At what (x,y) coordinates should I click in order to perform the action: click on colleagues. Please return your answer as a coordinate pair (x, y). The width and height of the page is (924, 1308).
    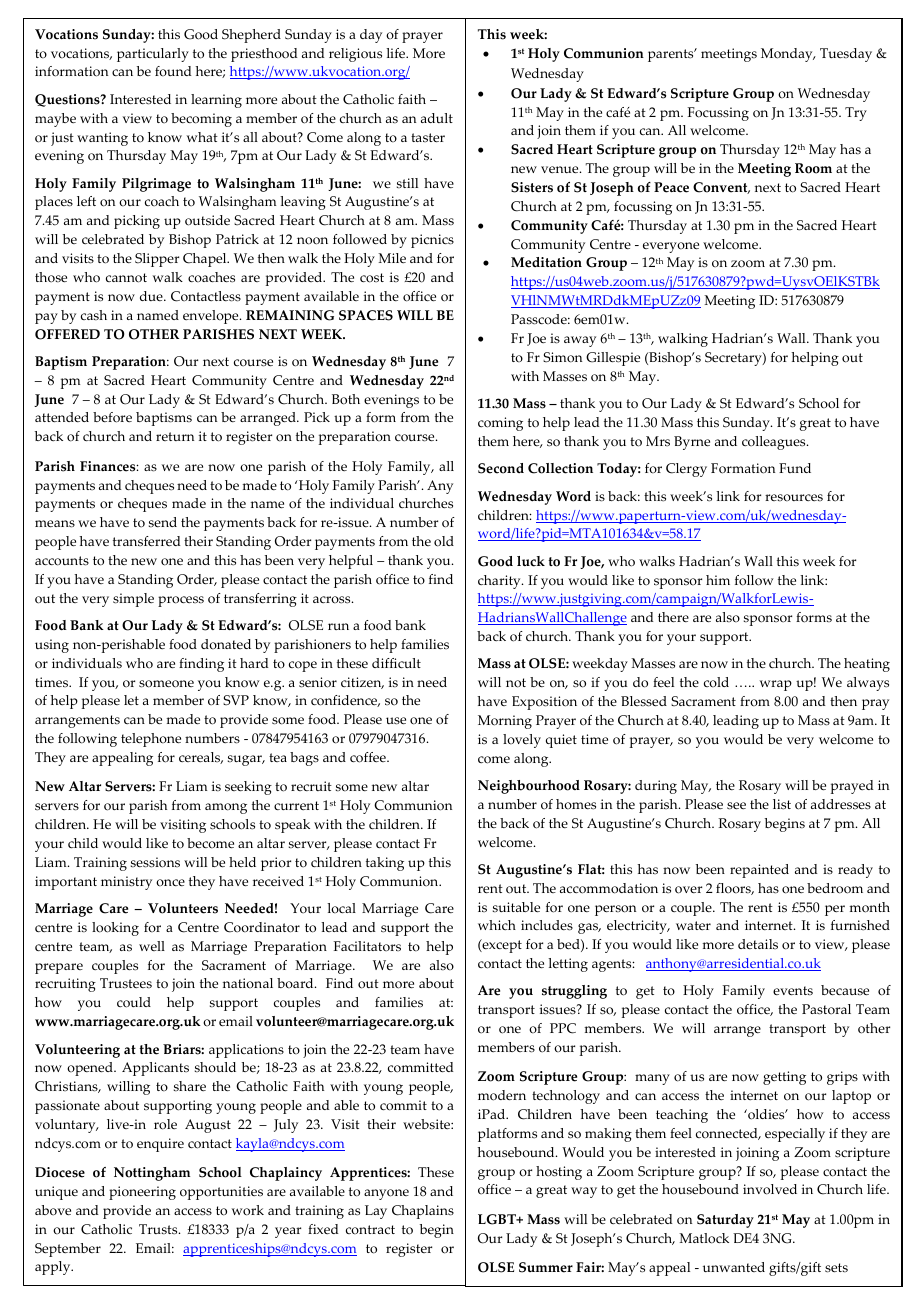
    Looking at the image, I should click on (775, 443).
